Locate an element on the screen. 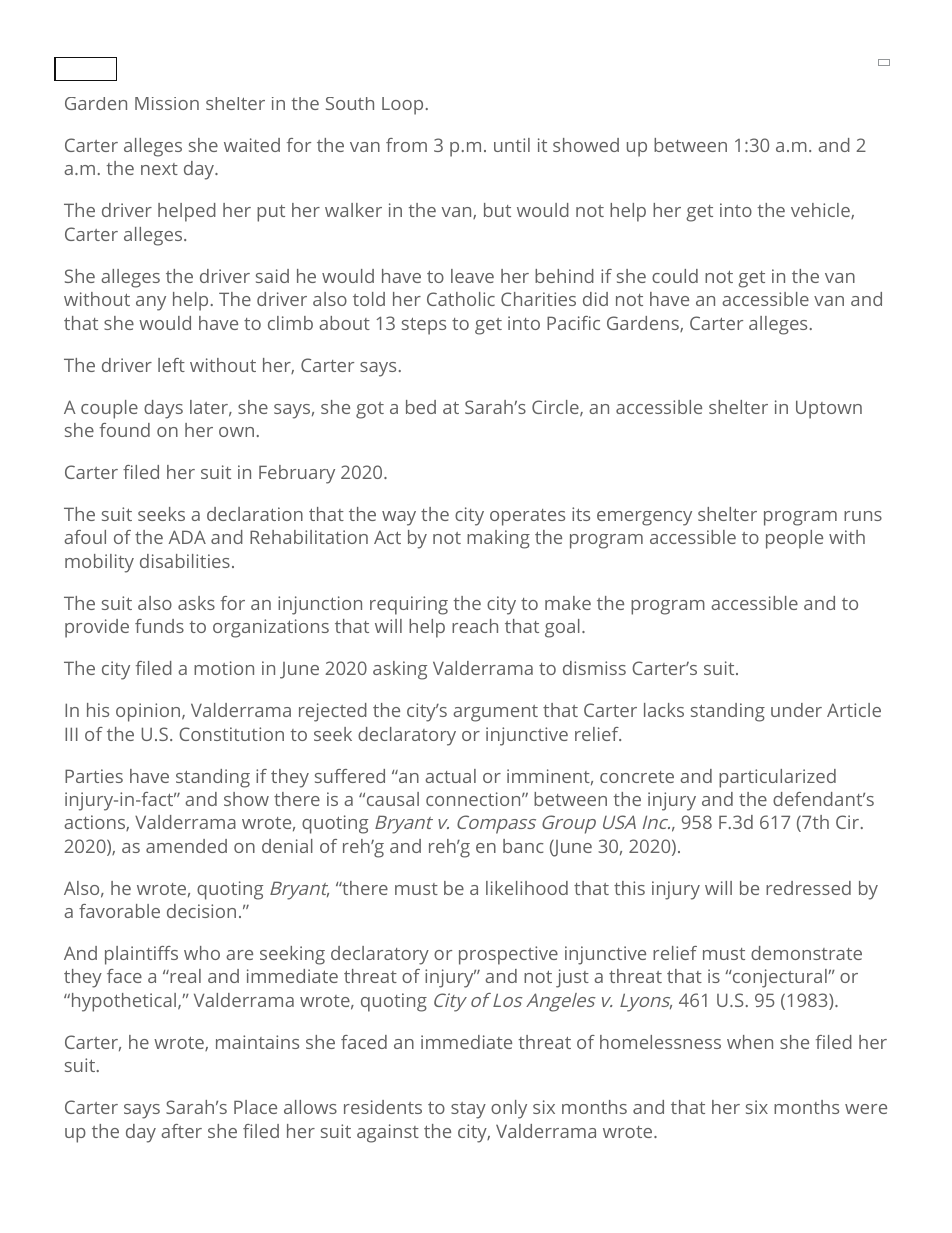 This screenshot has width=952, height=1233. steps is located at coordinates (424, 326).
